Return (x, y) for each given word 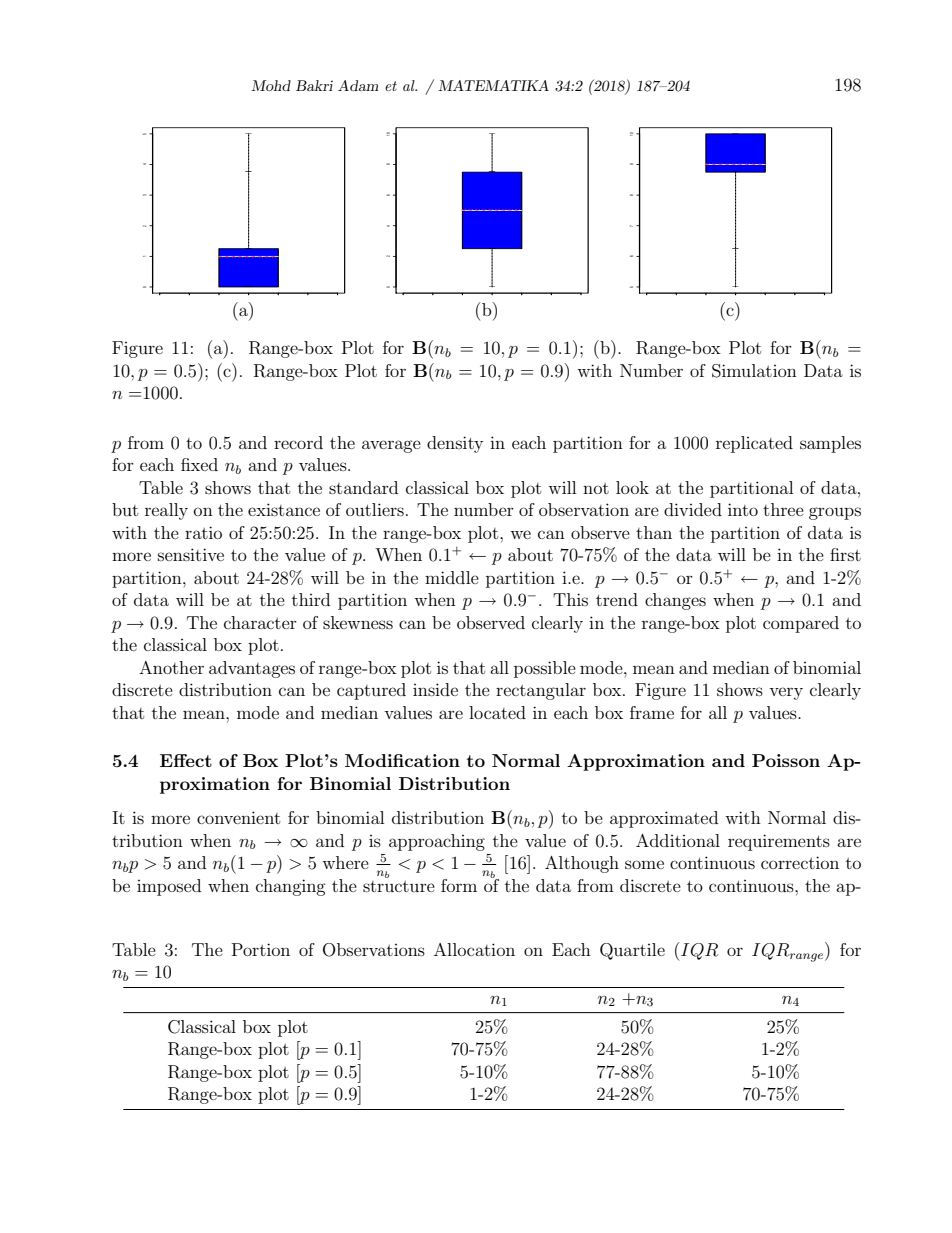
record (298, 442)
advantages (252, 669)
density (455, 444)
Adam (358, 85)
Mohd (271, 85)
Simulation (754, 371)
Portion (261, 949)
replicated (754, 444)
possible (545, 669)
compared (801, 624)
